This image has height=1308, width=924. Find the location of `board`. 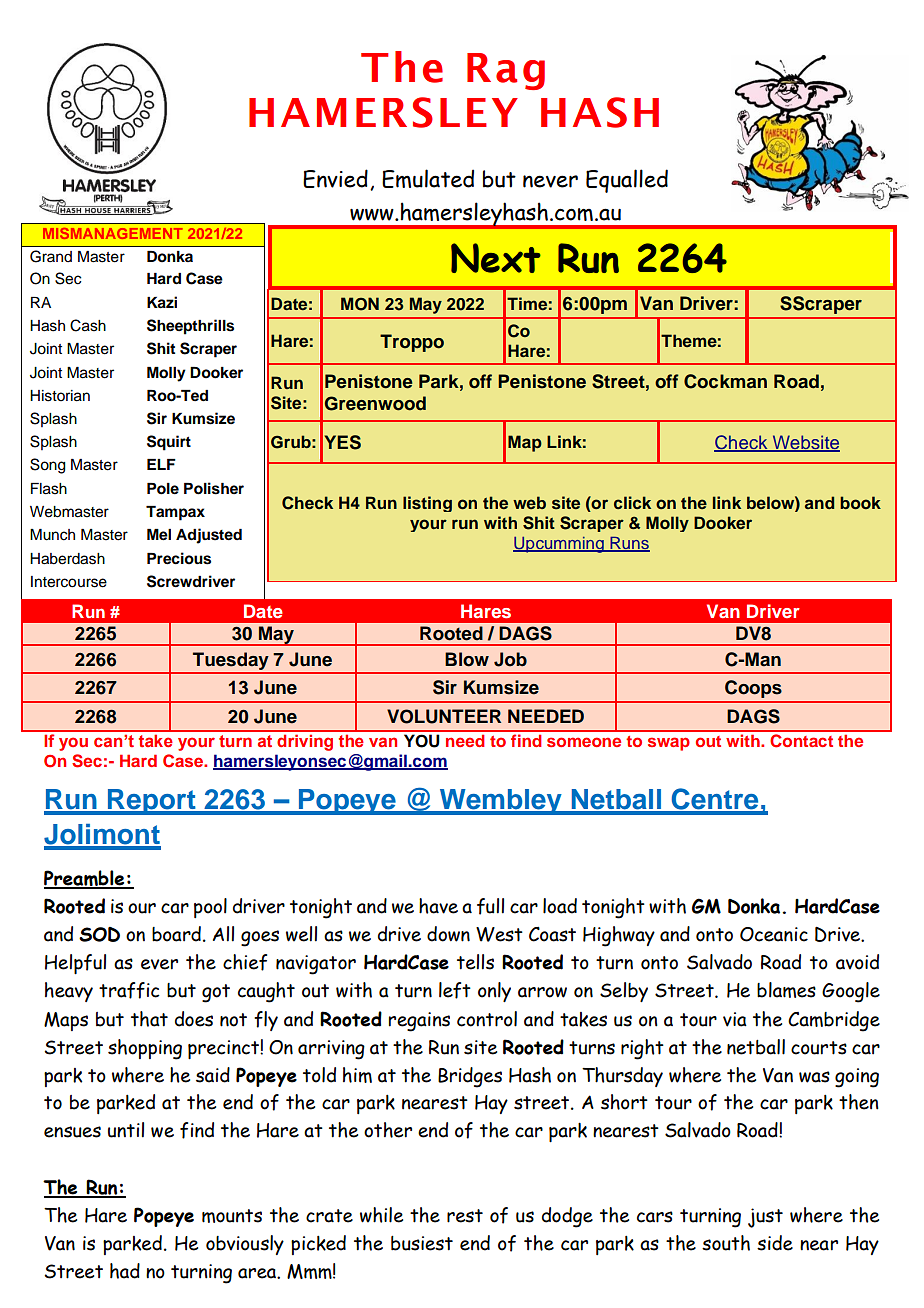

board is located at coordinates (176, 934).
